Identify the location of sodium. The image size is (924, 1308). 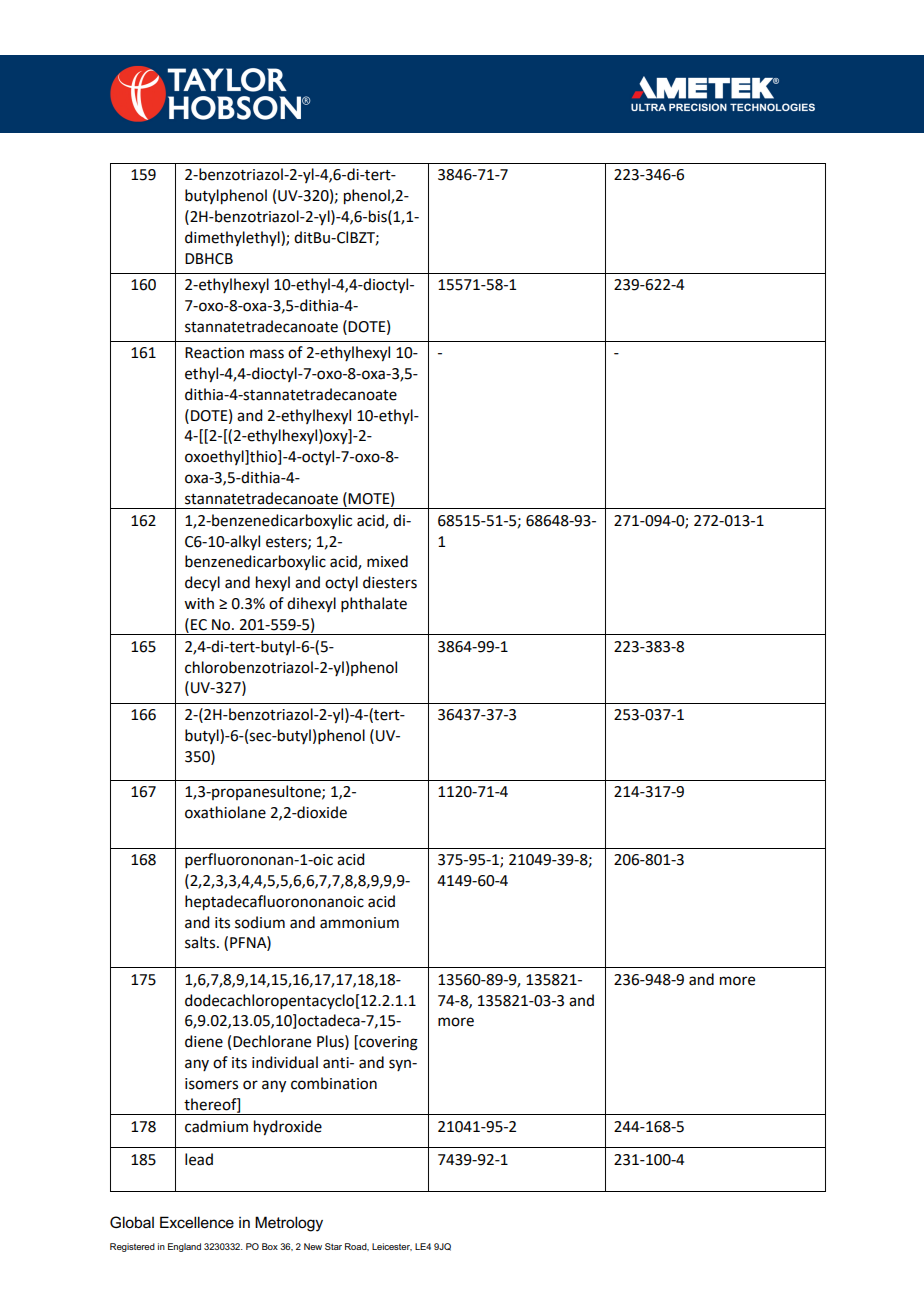
(260, 922).
